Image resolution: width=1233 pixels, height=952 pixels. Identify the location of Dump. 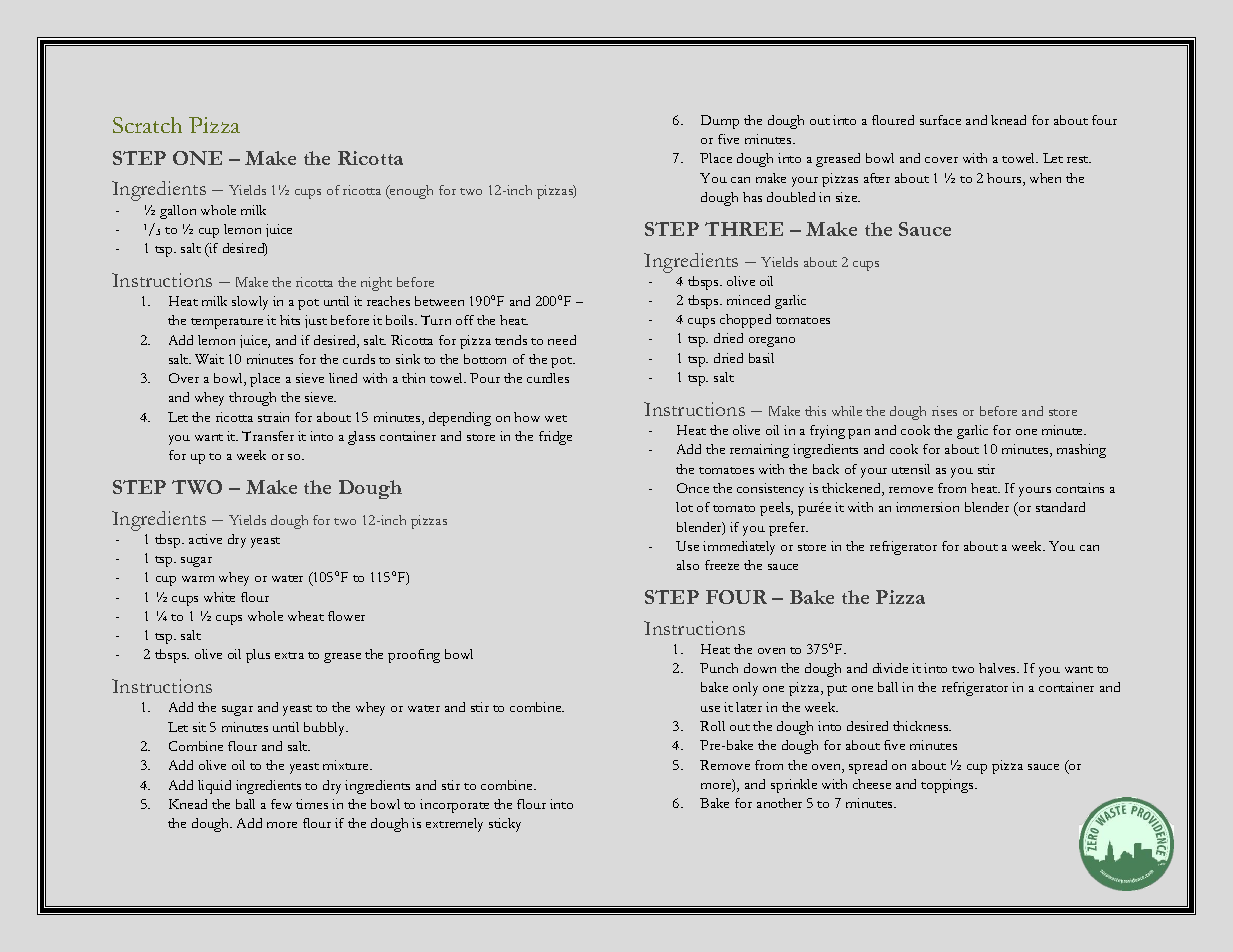
(720, 122).
